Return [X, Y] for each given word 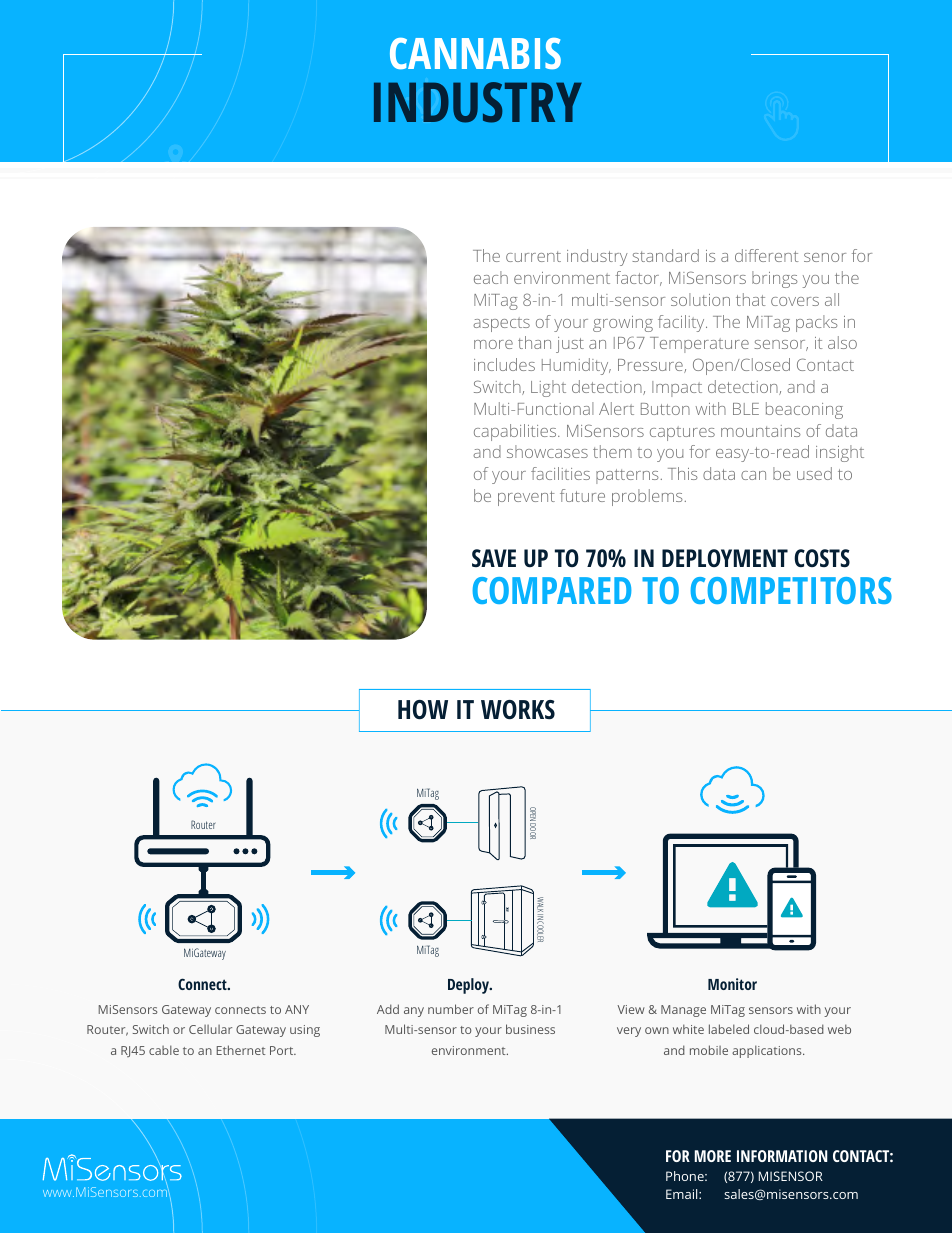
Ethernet [241, 1050]
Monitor [732, 984]
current [533, 256]
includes [504, 364]
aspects [501, 324]
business [530, 1029]
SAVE [494, 558]
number [451, 1009]
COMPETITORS [791, 590]
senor [825, 257]
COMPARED [552, 590]
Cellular [210, 1029]
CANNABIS [475, 53]
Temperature [699, 345]
